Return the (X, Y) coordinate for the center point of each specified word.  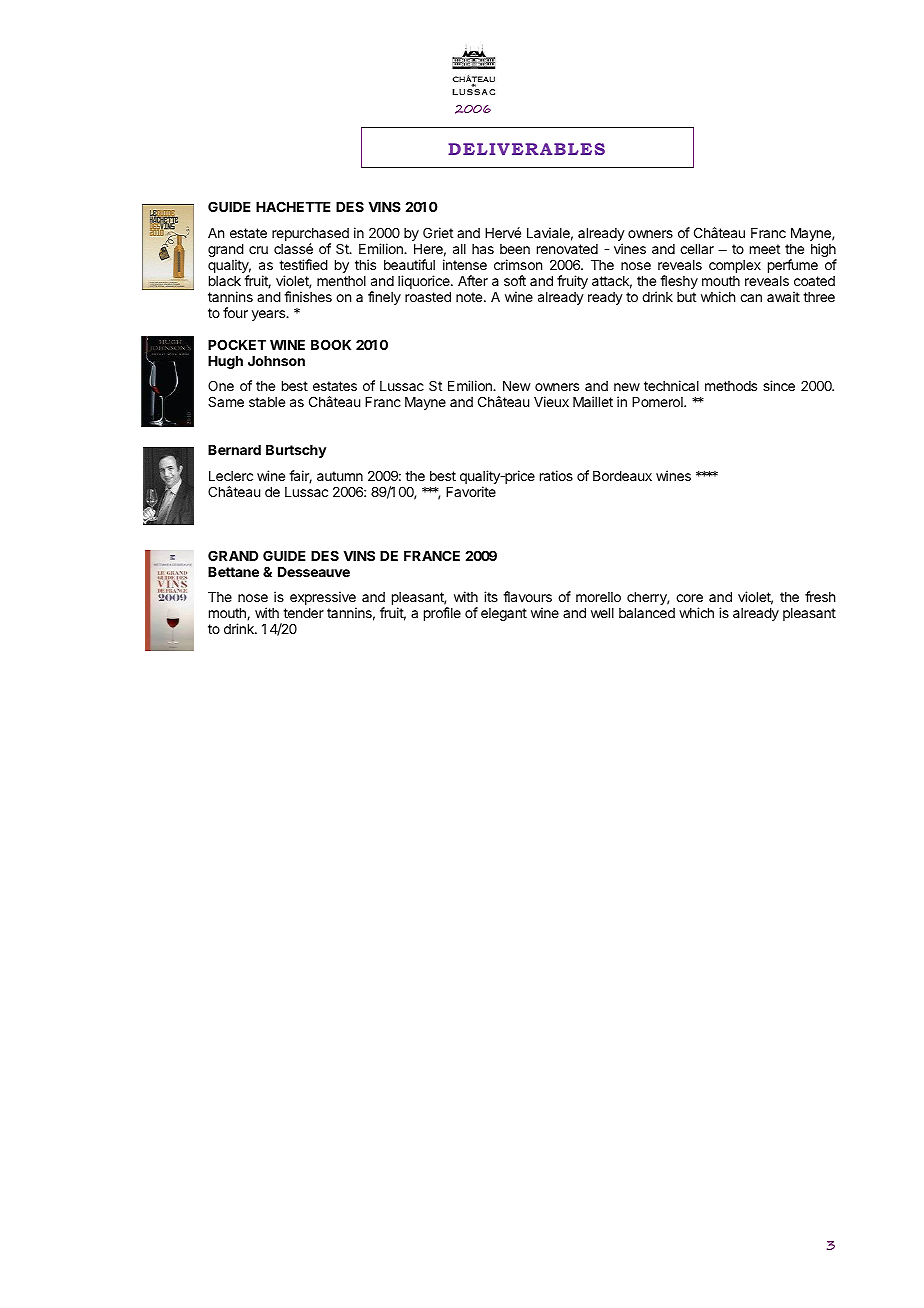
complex (735, 266)
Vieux (551, 401)
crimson (518, 264)
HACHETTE (293, 206)
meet (765, 249)
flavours (527, 596)
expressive (323, 599)
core (689, 598)
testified (303, 264)
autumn (340, 476)
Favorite (471, 491)
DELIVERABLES (526, 149)
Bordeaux (622, 476)
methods (731, 386)
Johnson (276, 361)
